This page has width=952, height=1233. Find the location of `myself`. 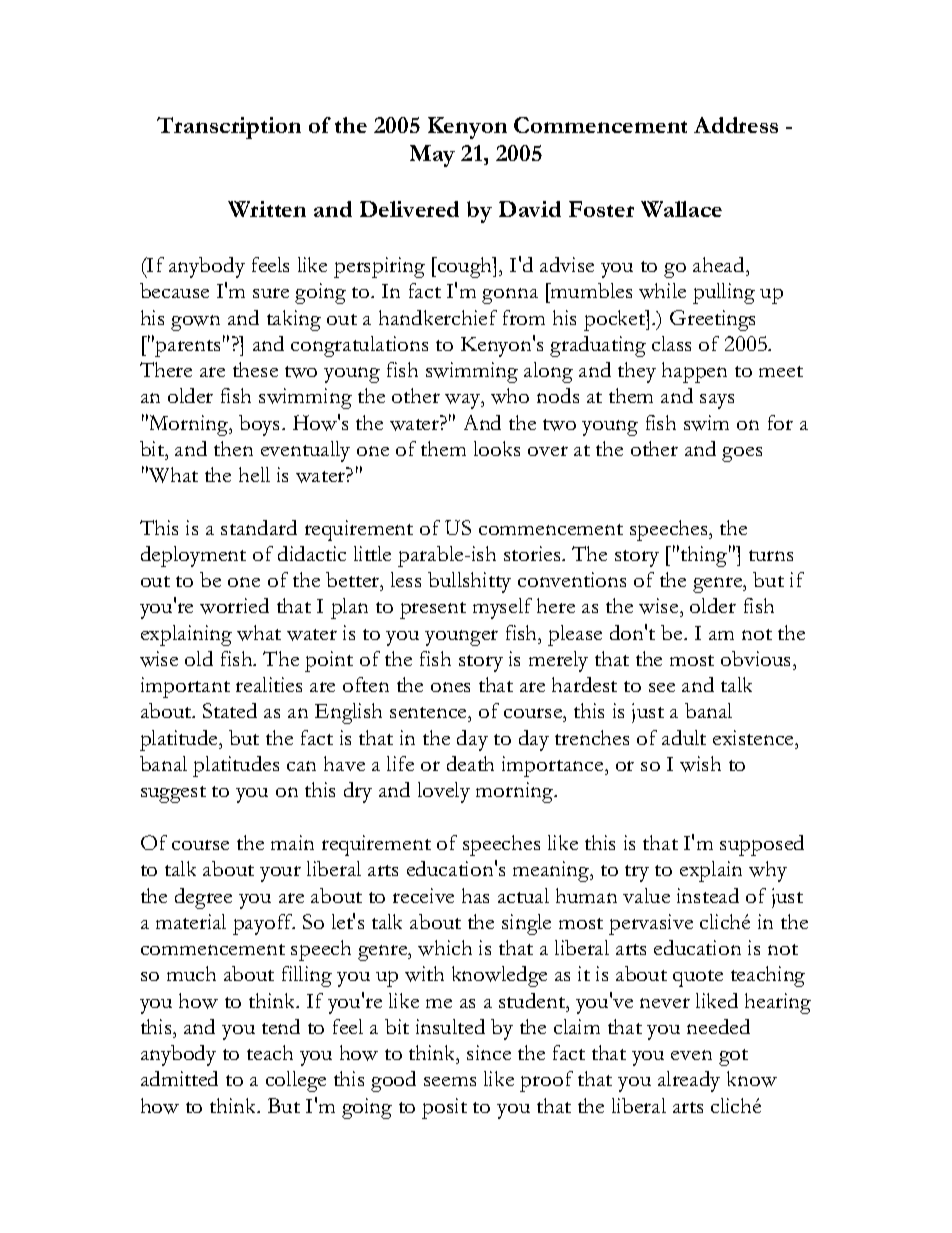

myself is located at coordinates (502, 608).
